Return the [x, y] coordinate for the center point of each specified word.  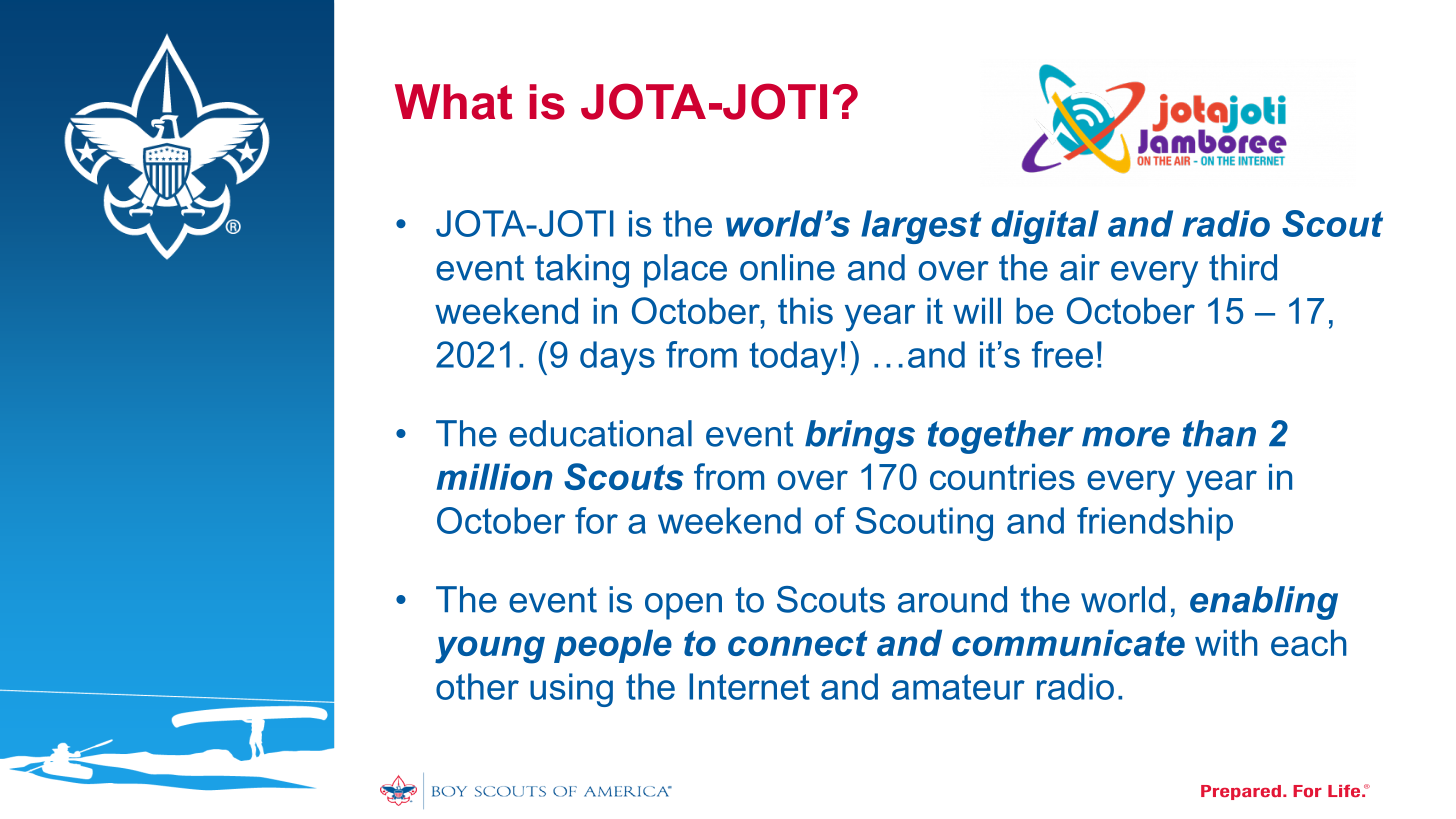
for [596, 520]
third [1243, 267]
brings [860, 437]
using [571, 690]
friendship [1155, 524]
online [787, 267]
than [1219, 433]
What [453, 102]
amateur [958, 687]
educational [600, 433]
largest [921, 227]
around [952, 599]
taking [582, 271]
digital [1045, 227]
